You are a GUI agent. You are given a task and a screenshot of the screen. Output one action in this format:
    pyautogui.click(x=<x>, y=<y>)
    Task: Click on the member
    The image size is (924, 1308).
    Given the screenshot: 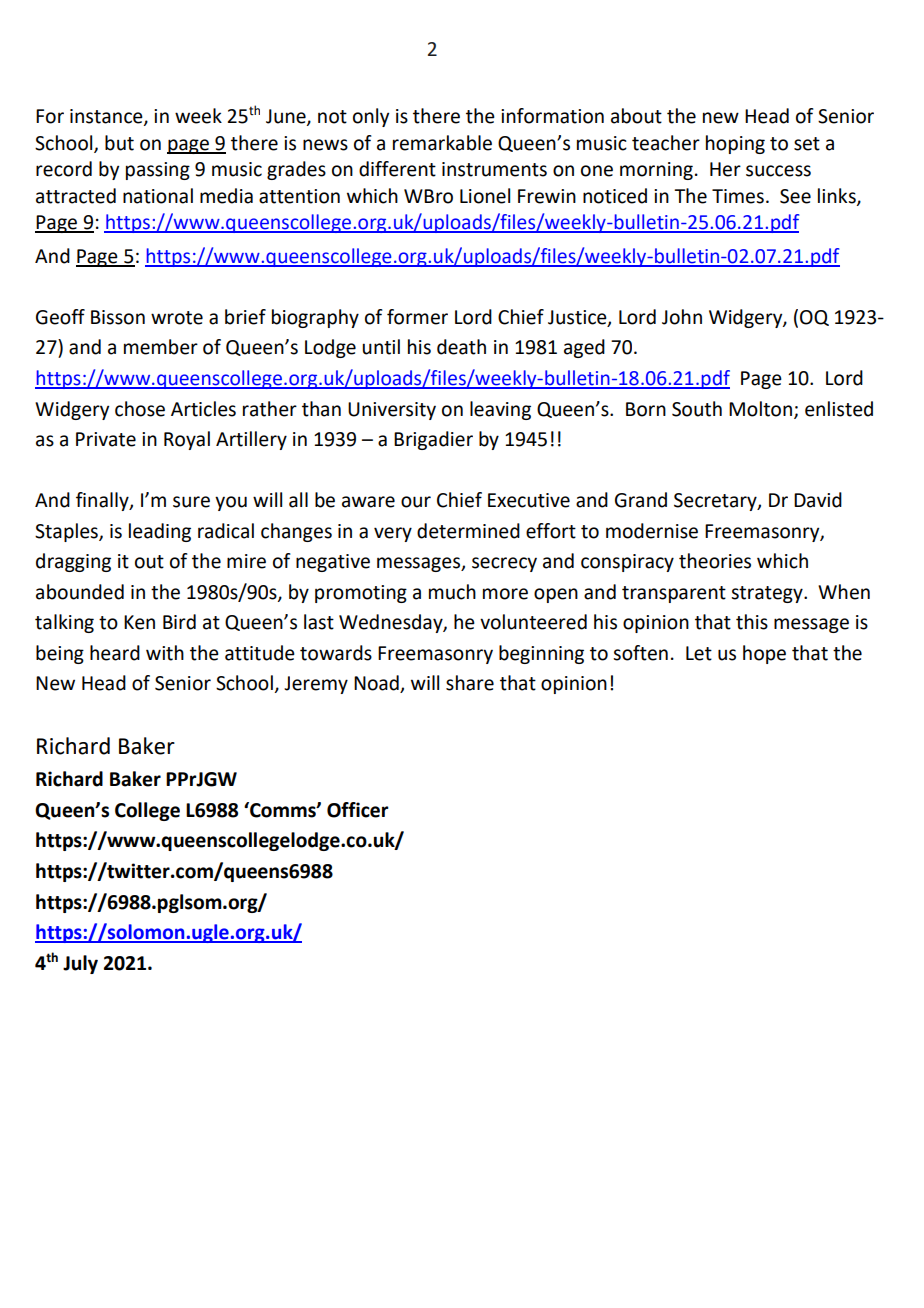 What is the action you would take?
    pyautogui.click(x=161, y=347)
